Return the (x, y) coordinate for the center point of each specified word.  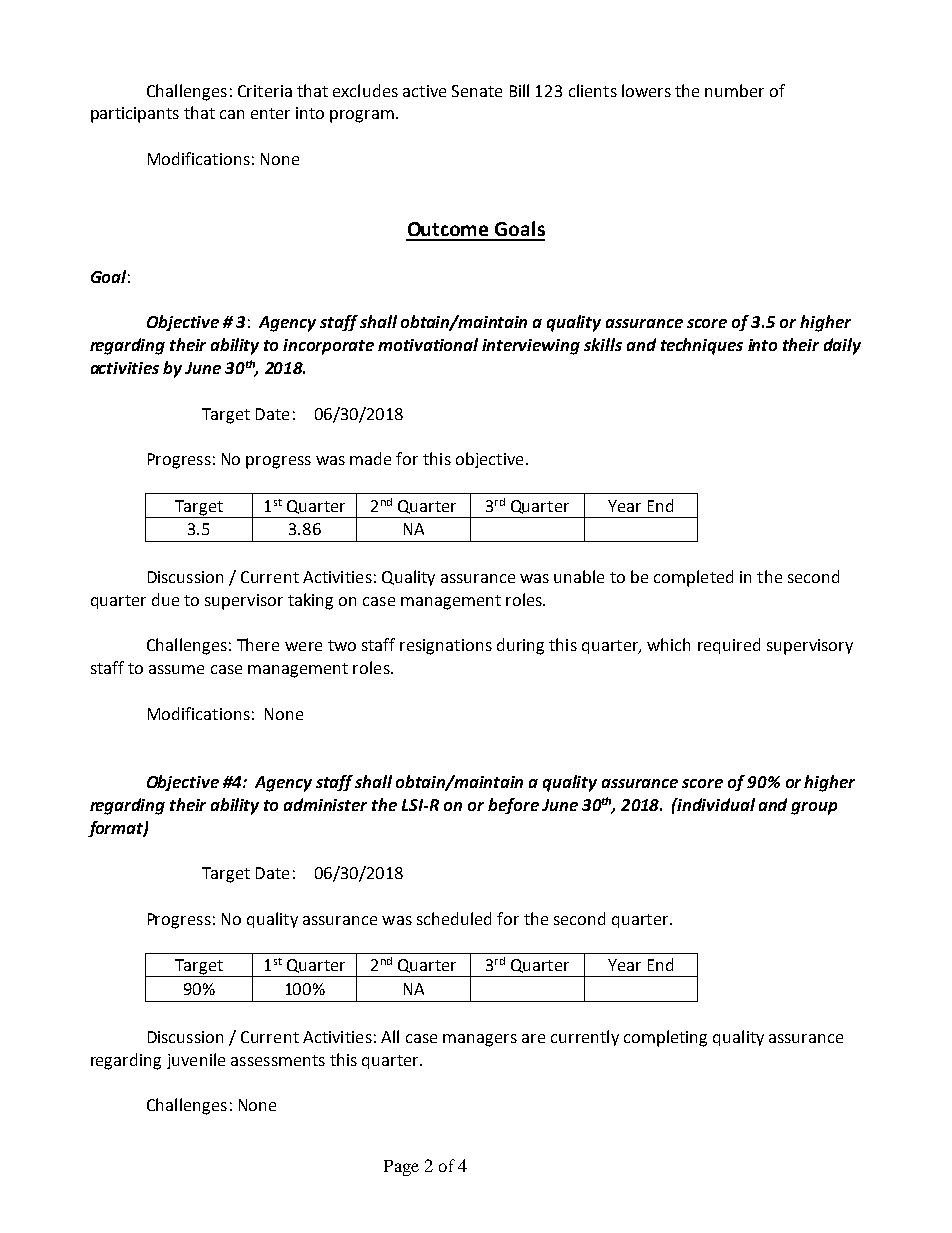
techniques (702, 346)
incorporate (328, 347)
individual (715, 804)
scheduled (454, 918)
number (734, 90)
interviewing (531, 347)
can (232, 114)
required (729, 646)
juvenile (196, 1061)
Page (401, 1168)
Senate (477, 91)
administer (325, 804)
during (520, 646)
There (258, 644)
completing (665, 1038)
